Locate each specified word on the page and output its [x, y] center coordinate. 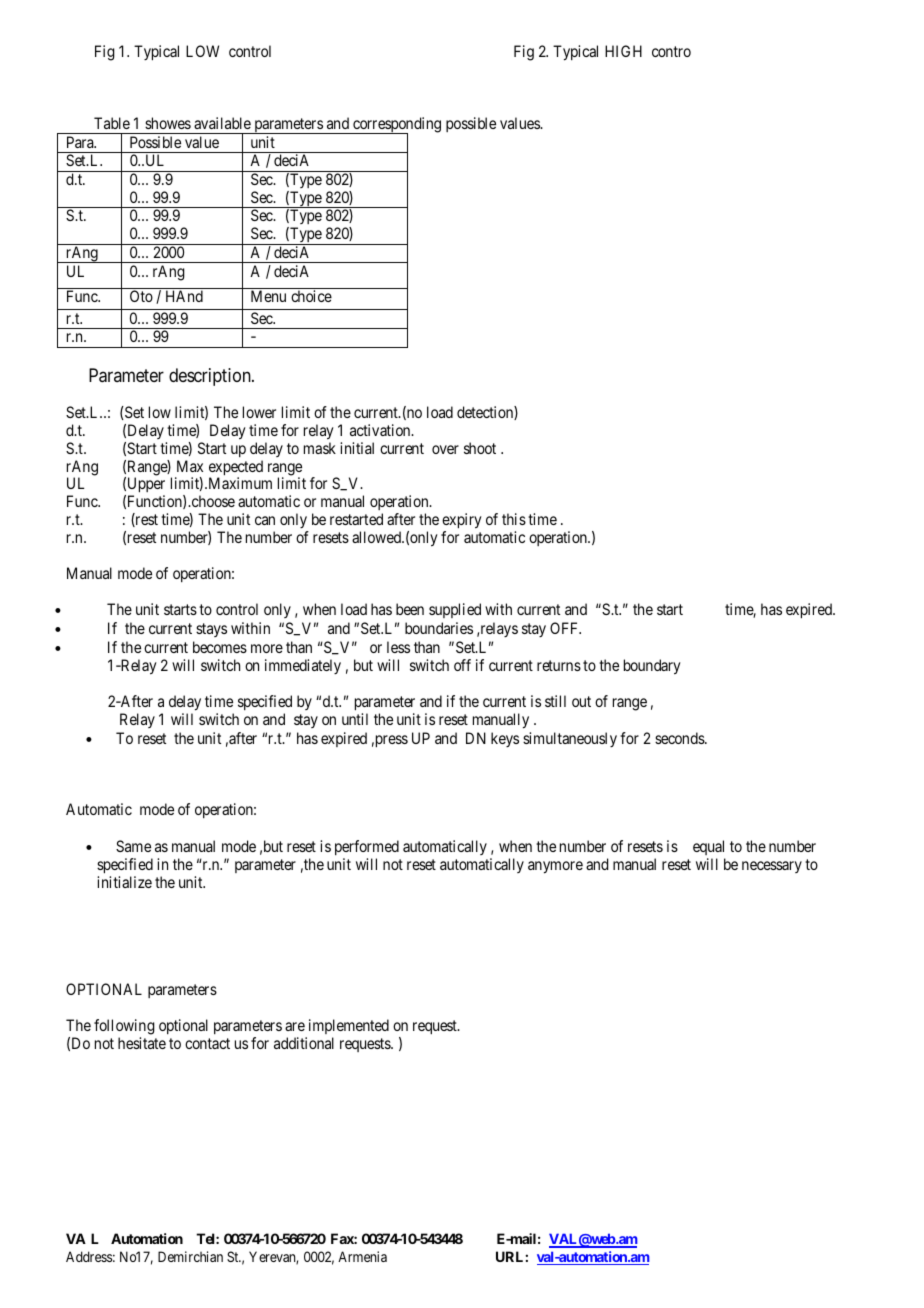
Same [133, 846]
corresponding [396, 126]
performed [367, 849]
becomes [220, 647]
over [445, 449]
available [222, 123]
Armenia [362, 1256]
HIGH [623, 51]
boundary [652, 667]
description [211, 377]
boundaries [439, 628]
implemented [349, 1026]
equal [709, 849]
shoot [480, 448]
